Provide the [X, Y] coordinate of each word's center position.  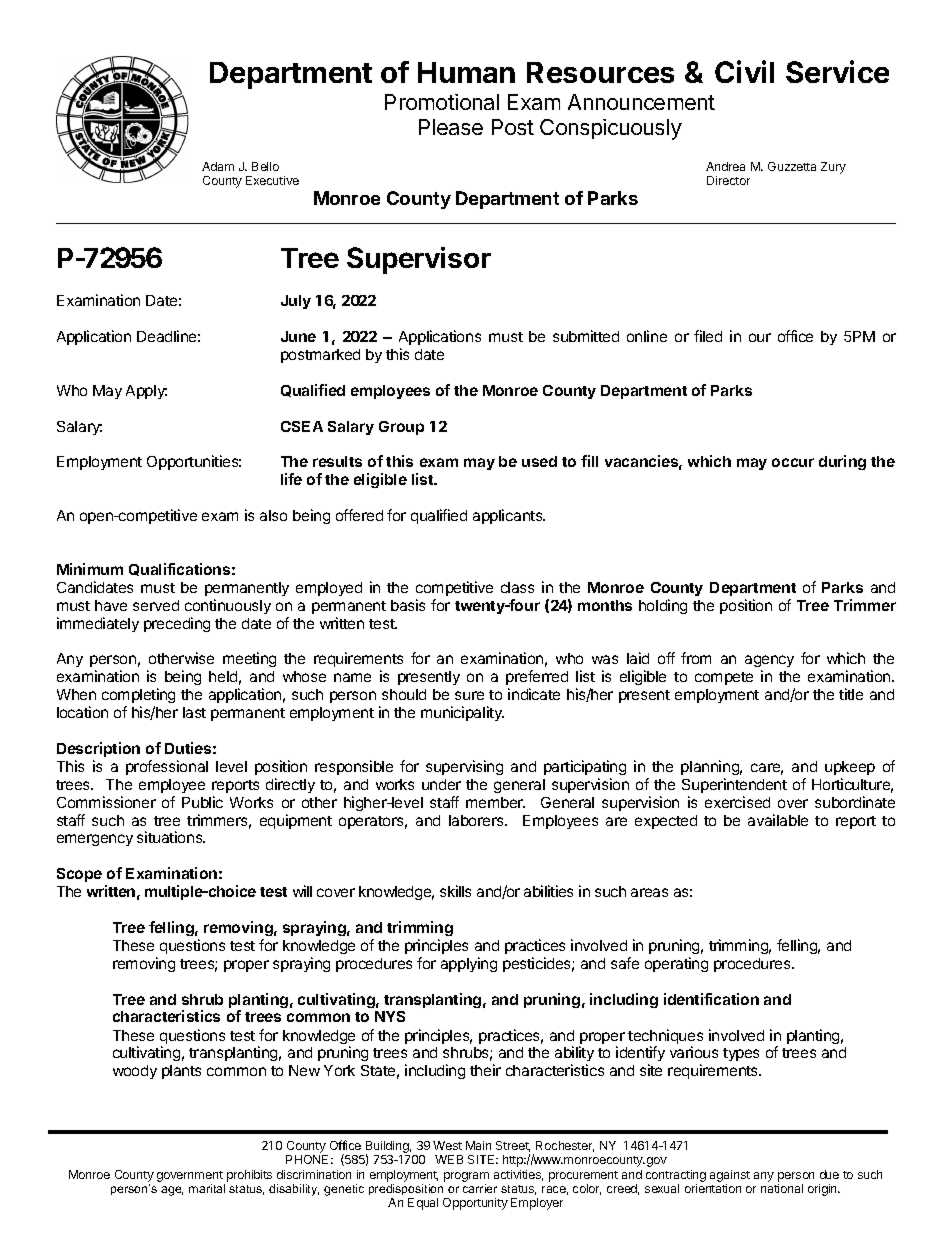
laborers [477, 820]
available [778, 820]
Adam [218, 166]
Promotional [442, 102]
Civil [744, 71]
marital [207, 1188]
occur [793, 462]
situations [171, 837]
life [291, 479]
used [539, 461]
